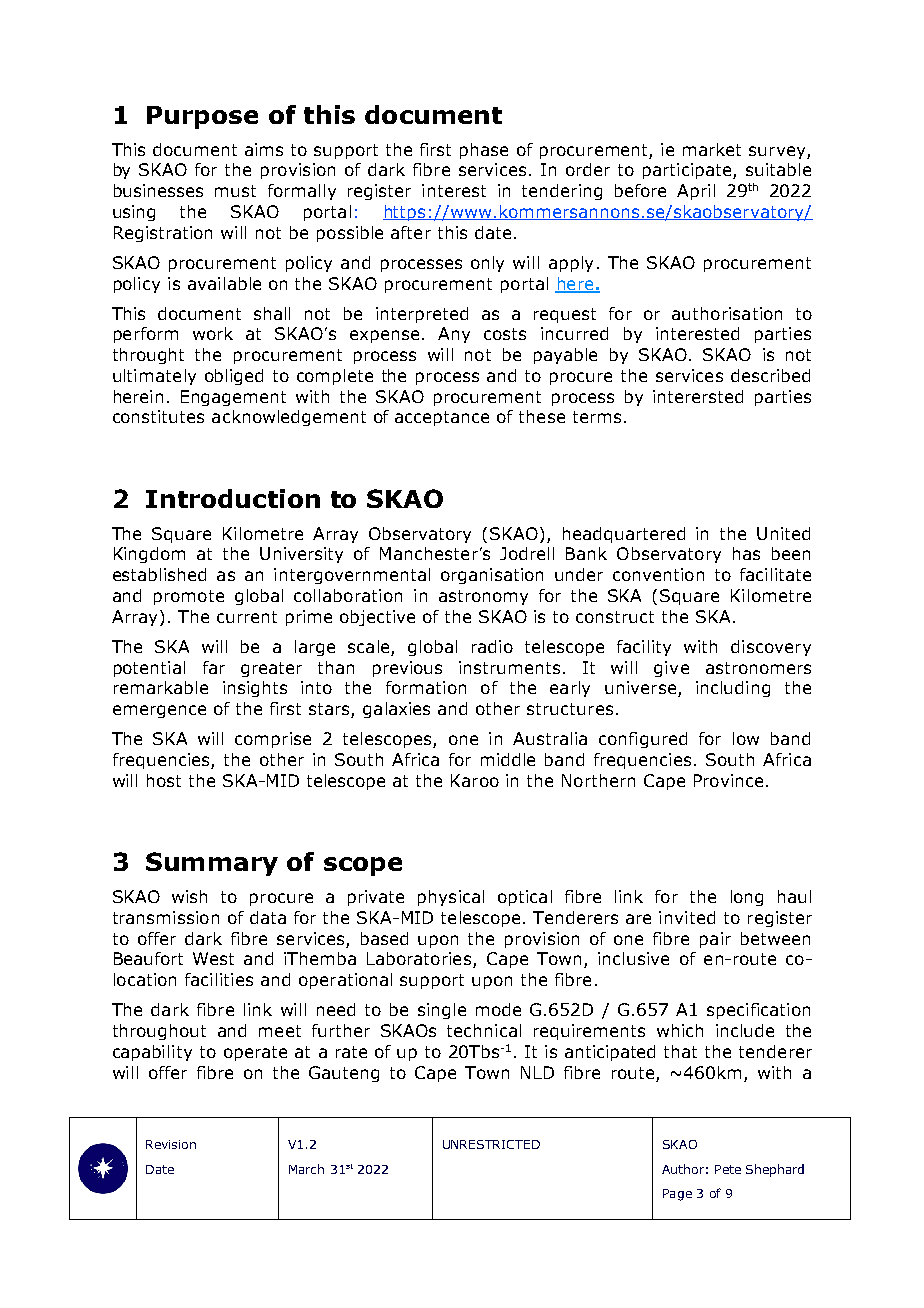 This document has width=924, height=1308. I want to click on wish, so click(189, 896).
